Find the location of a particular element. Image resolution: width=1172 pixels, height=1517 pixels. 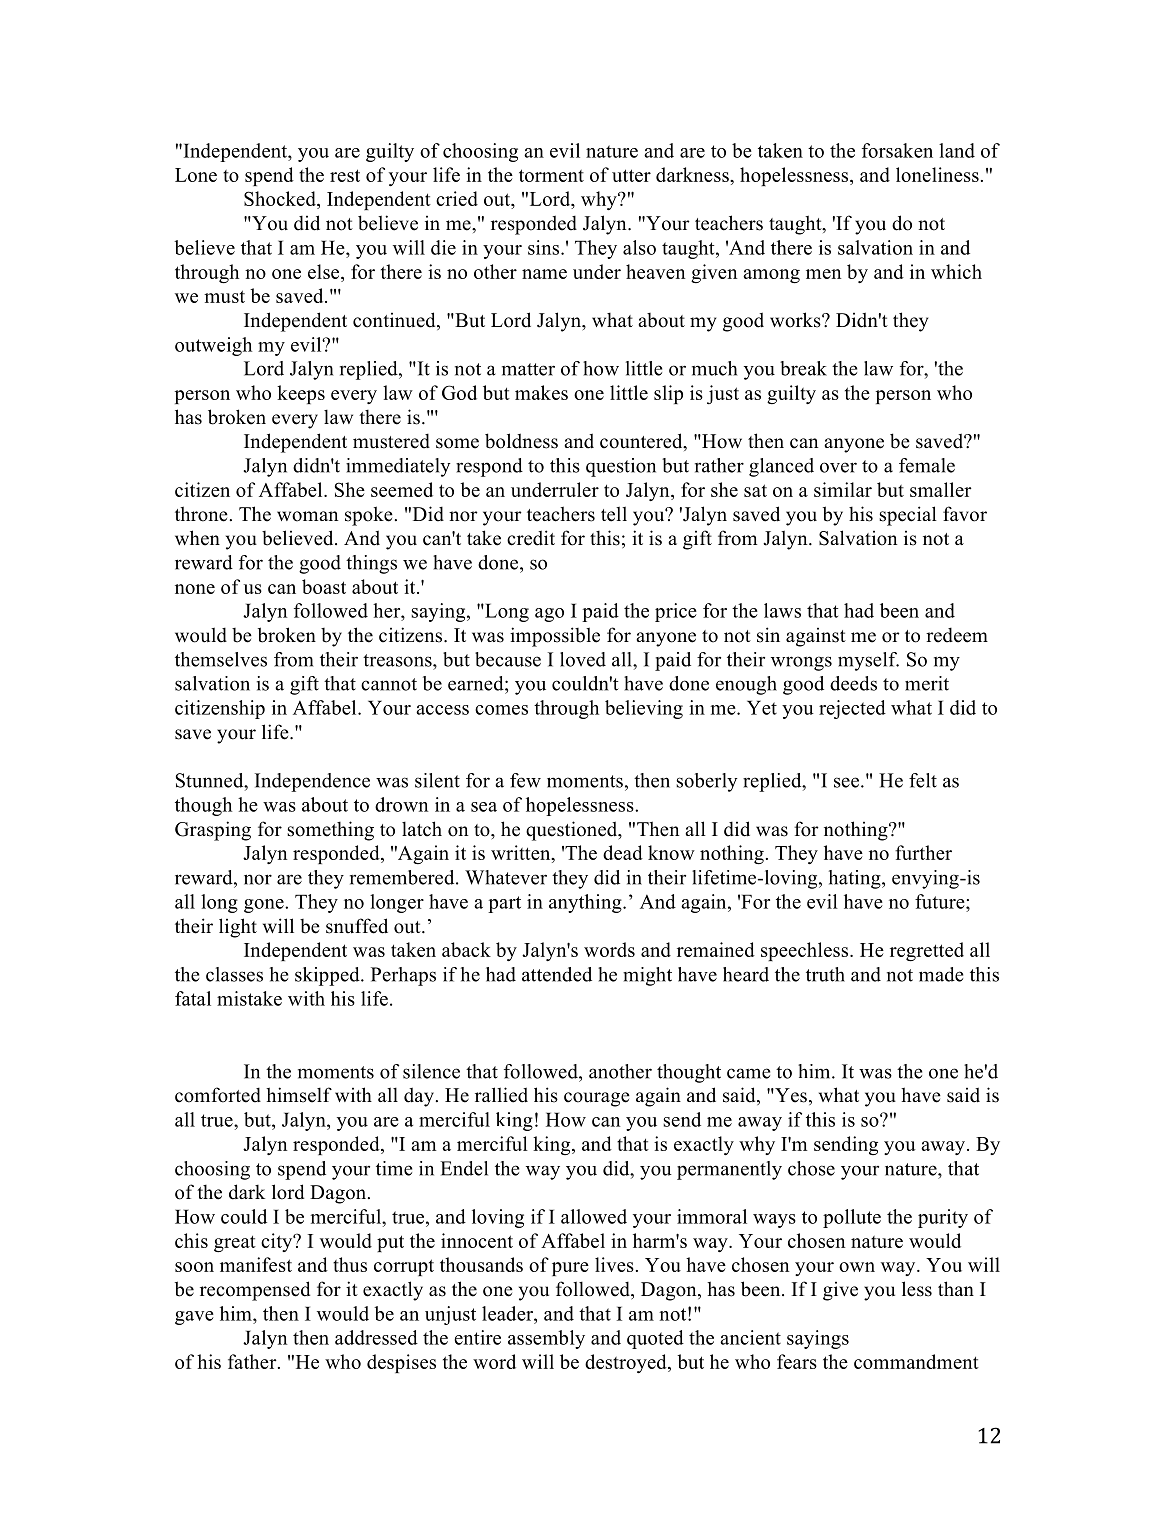

commandment is located at coordinates (916, 1361).
